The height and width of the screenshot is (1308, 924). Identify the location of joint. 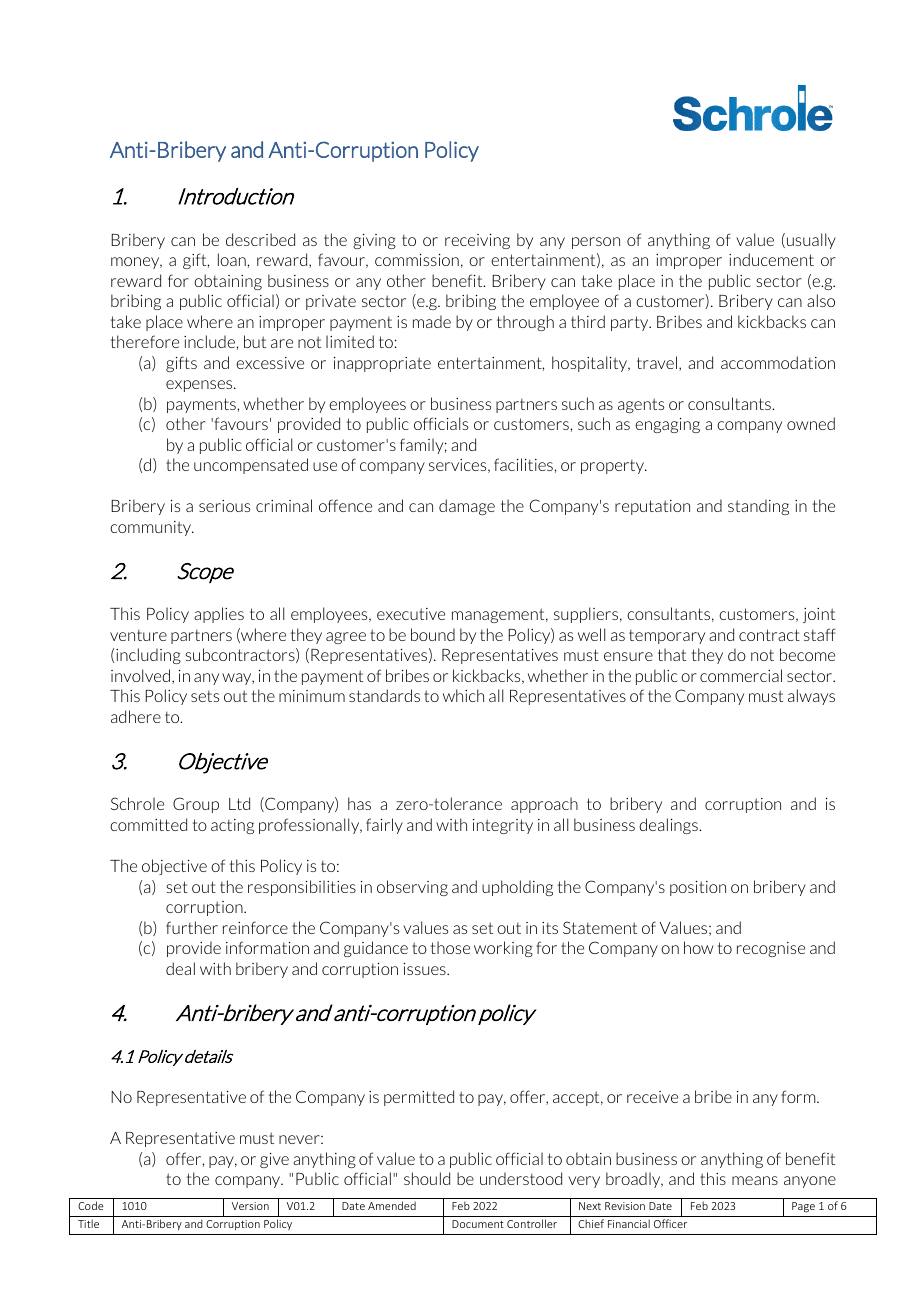
(819, 615).
